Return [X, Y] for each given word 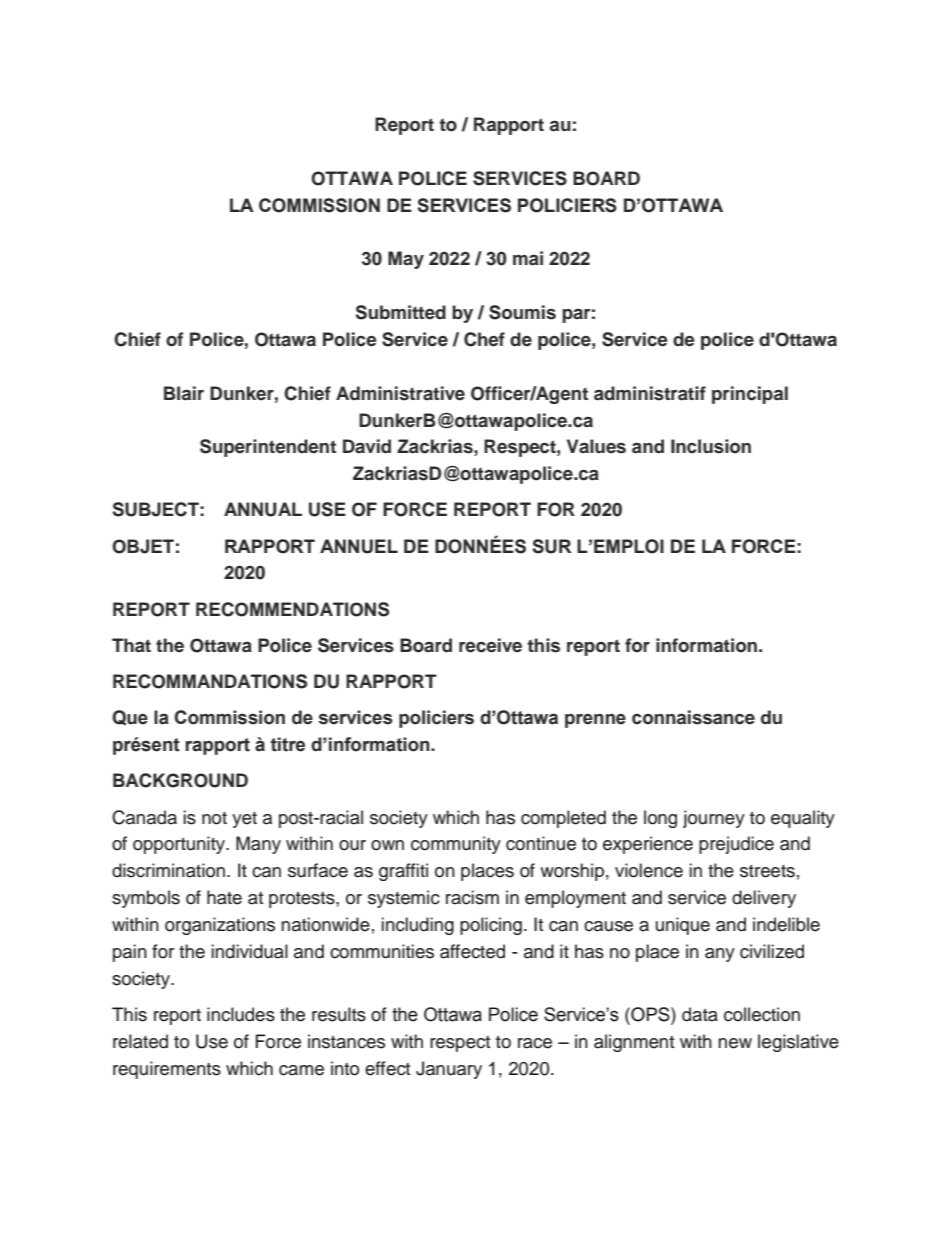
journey [714, 819]
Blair [184, 393]
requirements [167, 1070]
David [367, 446]
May [406, 260]
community [456, 845]
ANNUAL [263, 509]
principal [750, 395]
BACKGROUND [180, 780]
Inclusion [711, 446]
